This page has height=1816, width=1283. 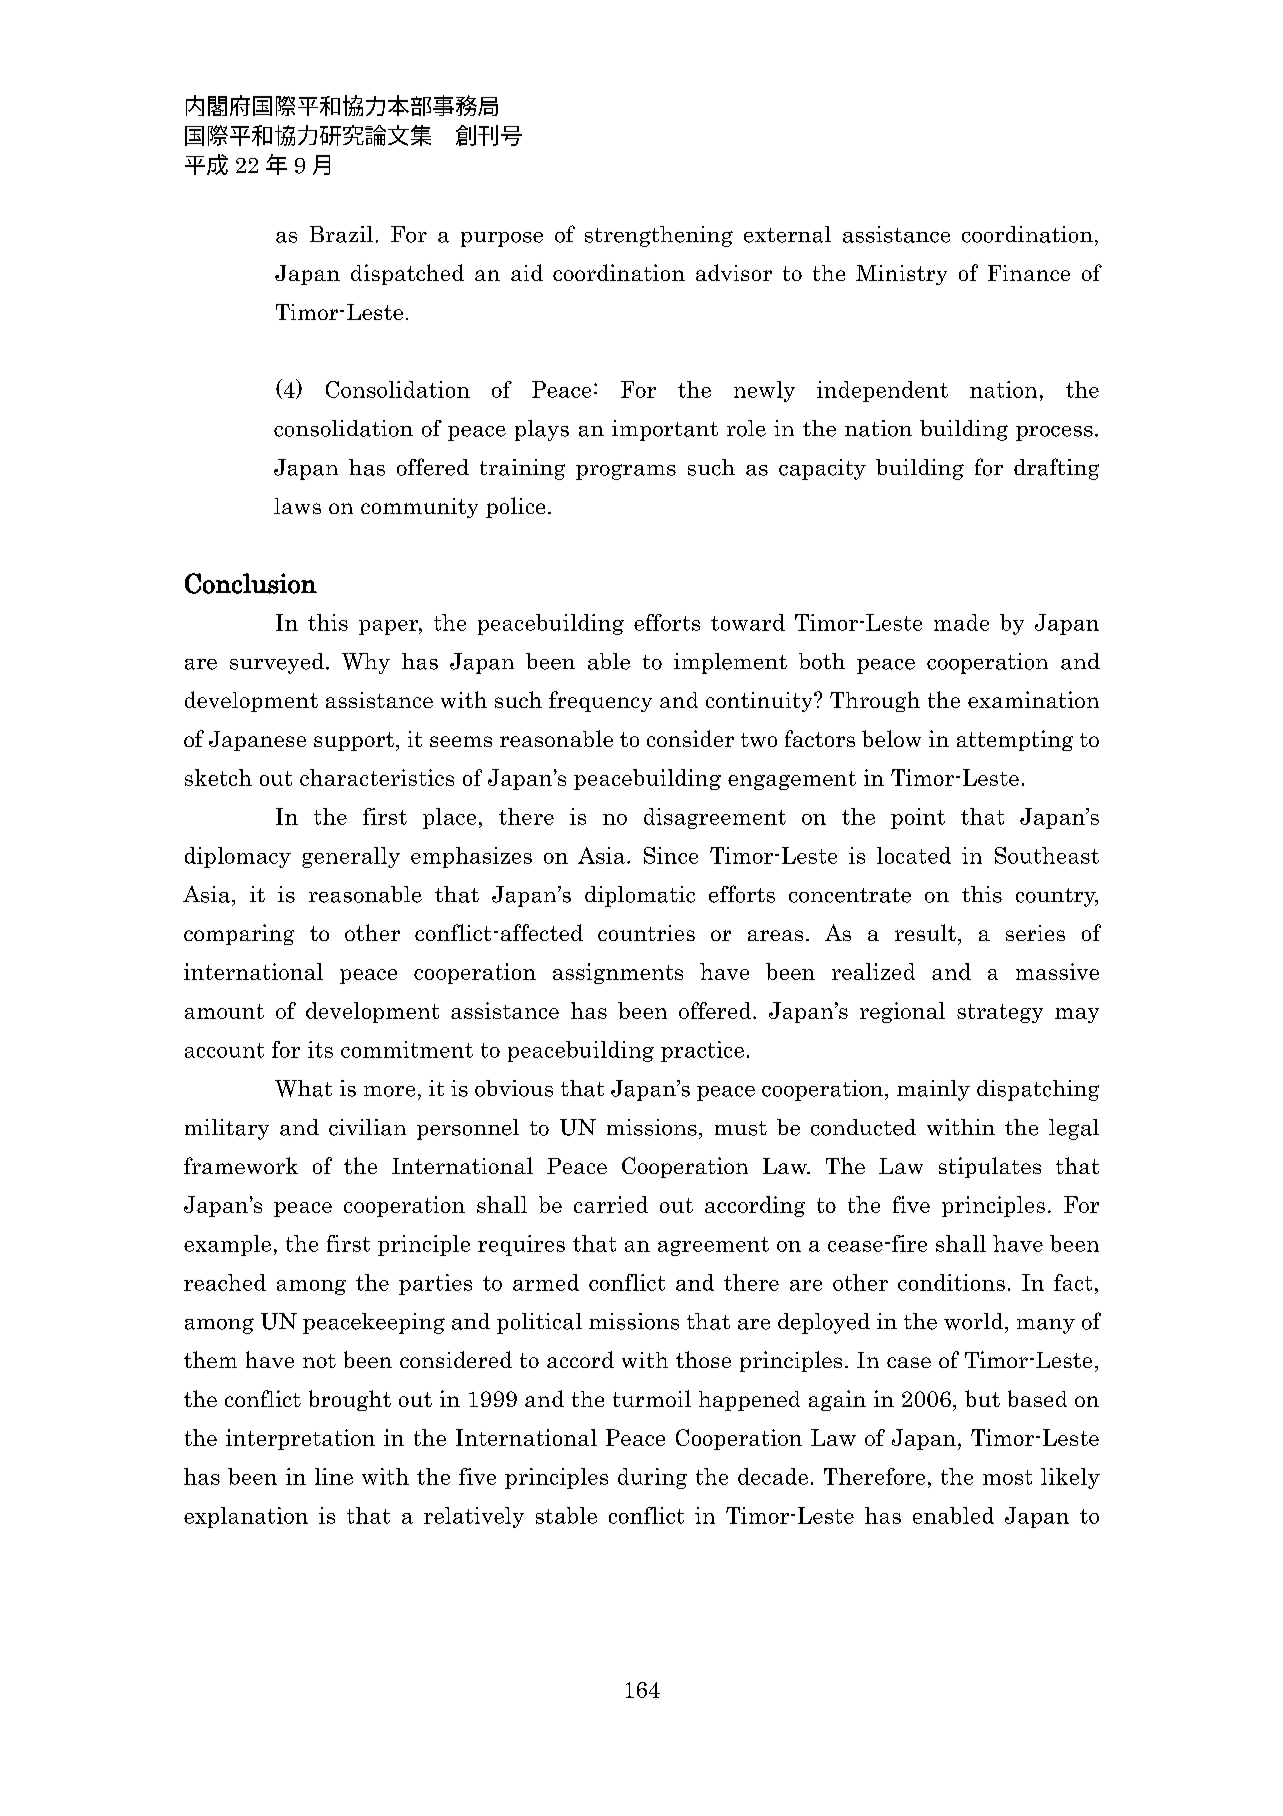 What do you see at coordinates (251, 583) in the page?
I see `Conclusion` at bounding box center [251, 583].
